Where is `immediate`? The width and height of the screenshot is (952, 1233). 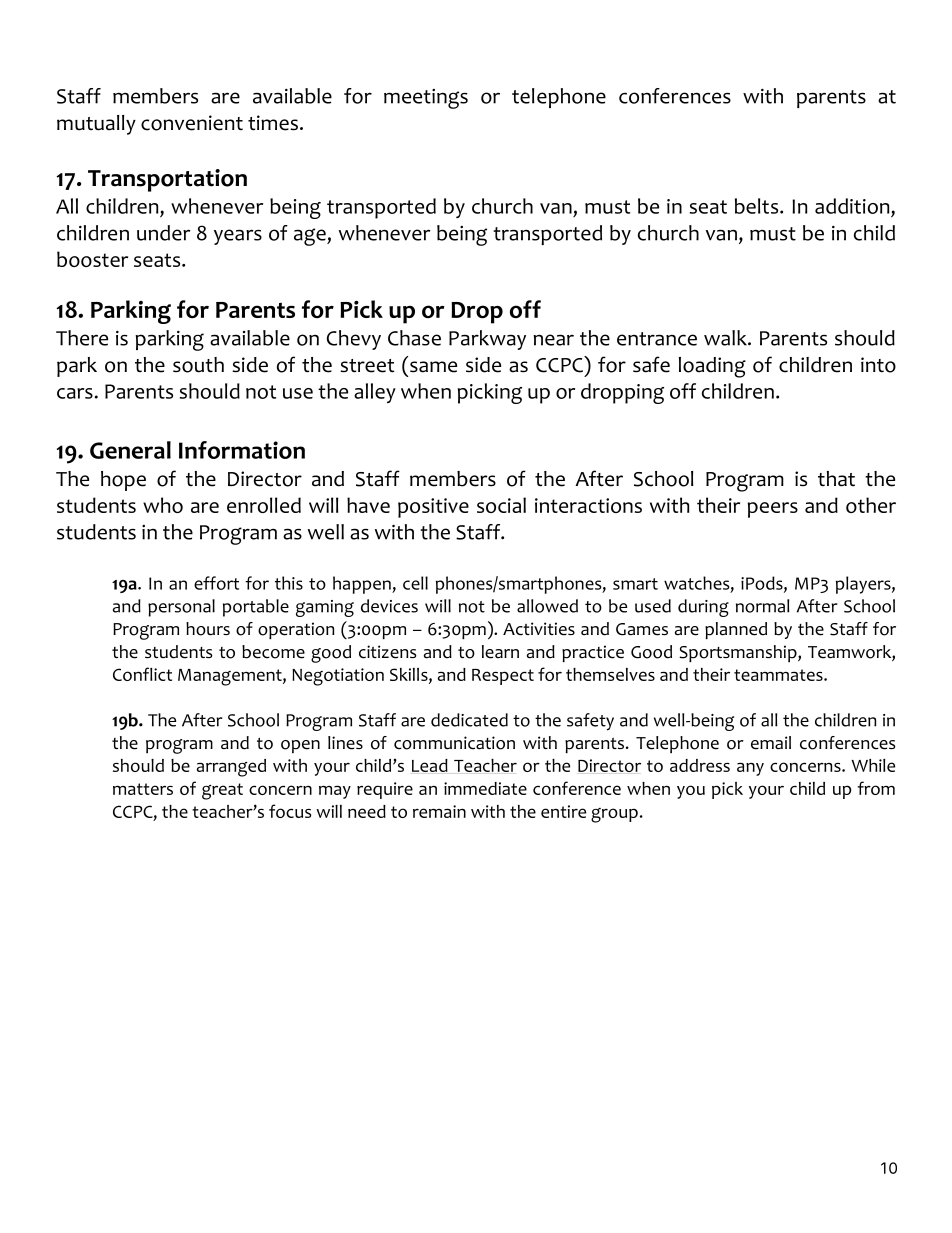
immediate is located at coordinates (485, 788).
